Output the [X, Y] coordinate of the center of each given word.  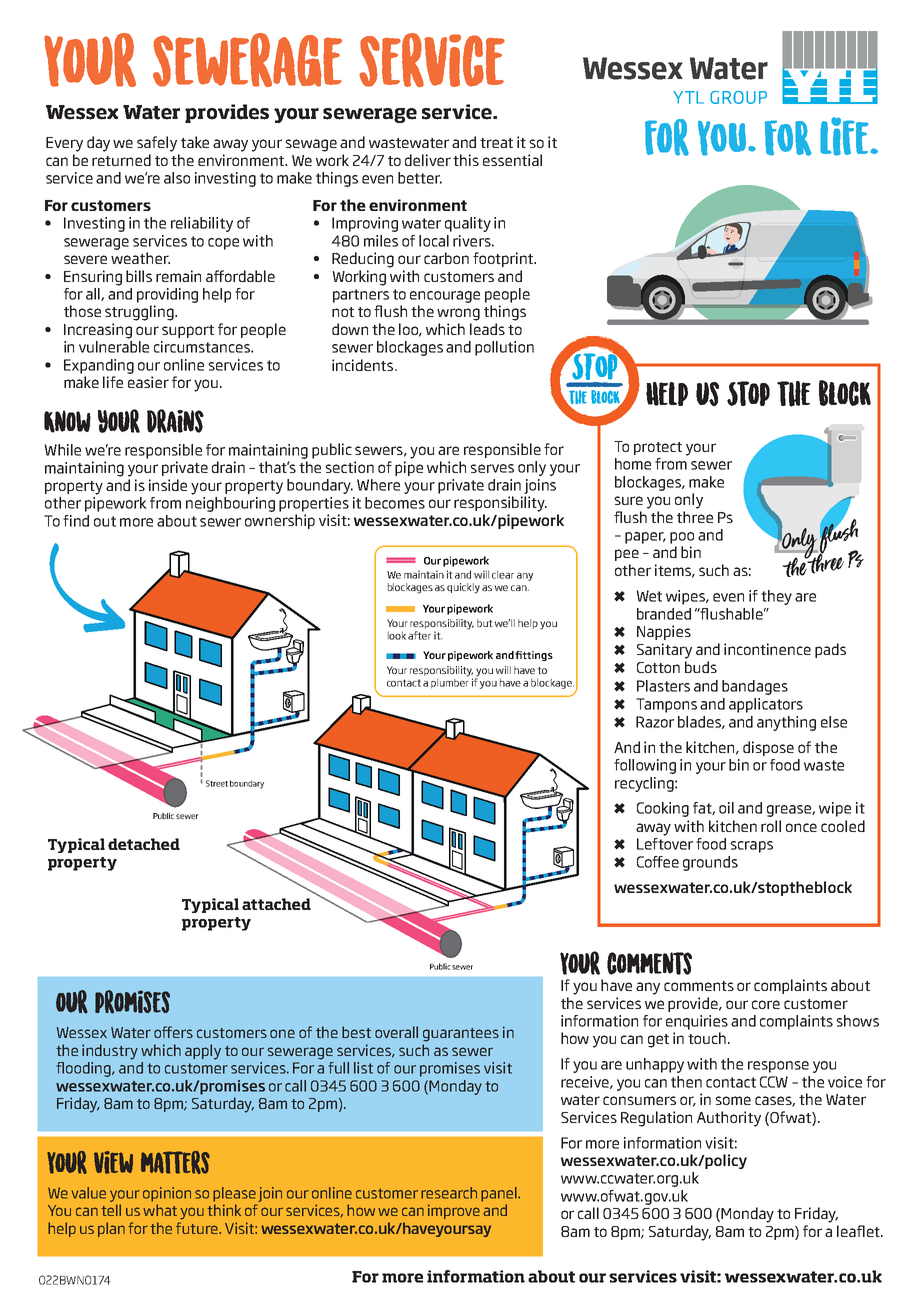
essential [512, 160]
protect [658, 448]
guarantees [461, 1035]
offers [173, 1032]
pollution [504, 348]
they [776, 597]
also [177, 178]
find [76, 521]
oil [726, 808]
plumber [450, 682]
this [466, 160]
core [766, 1004]
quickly [463, 588]
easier [148, 382]
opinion [167, 1194]
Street [217, 783]
